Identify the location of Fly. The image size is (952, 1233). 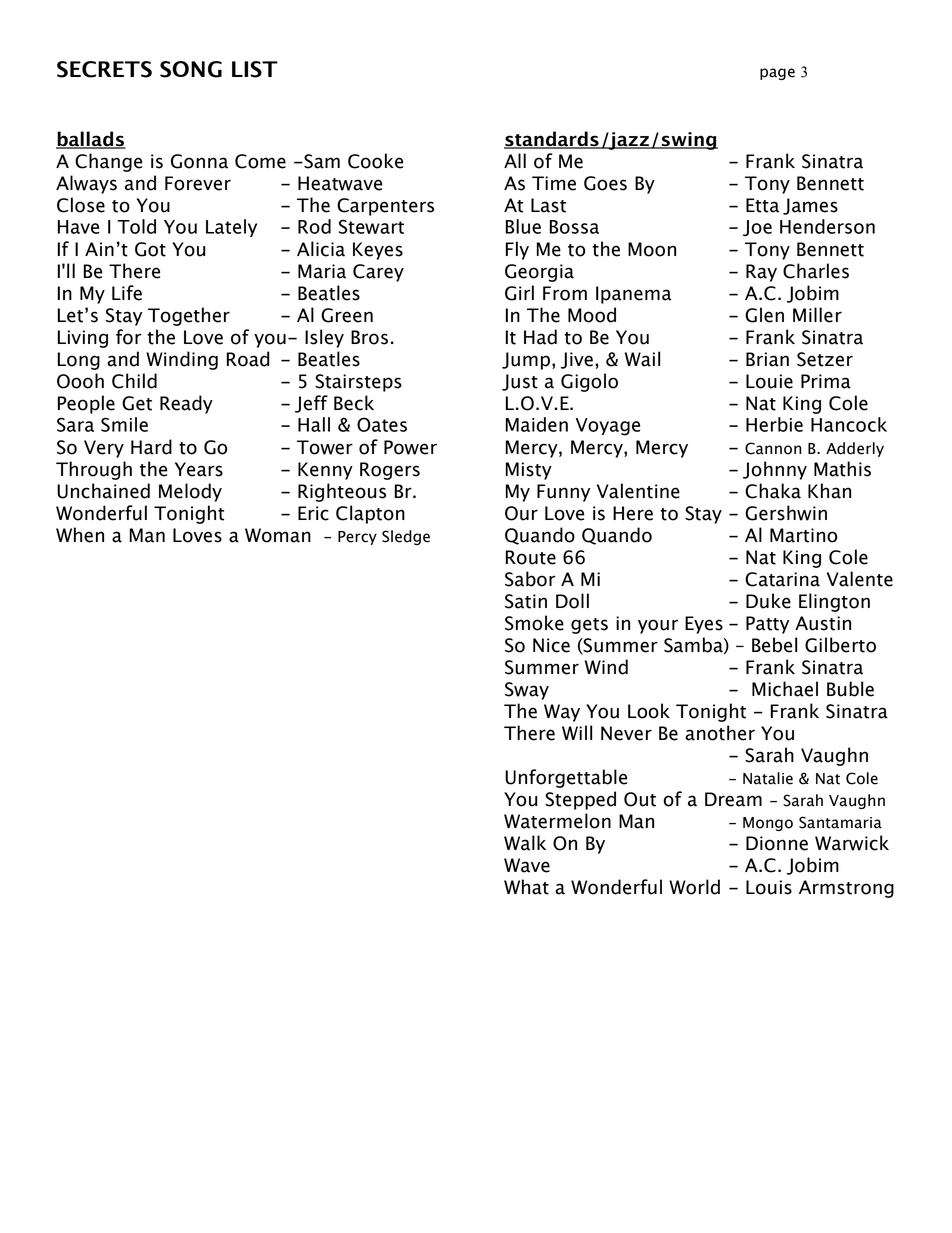
(517, 250).
